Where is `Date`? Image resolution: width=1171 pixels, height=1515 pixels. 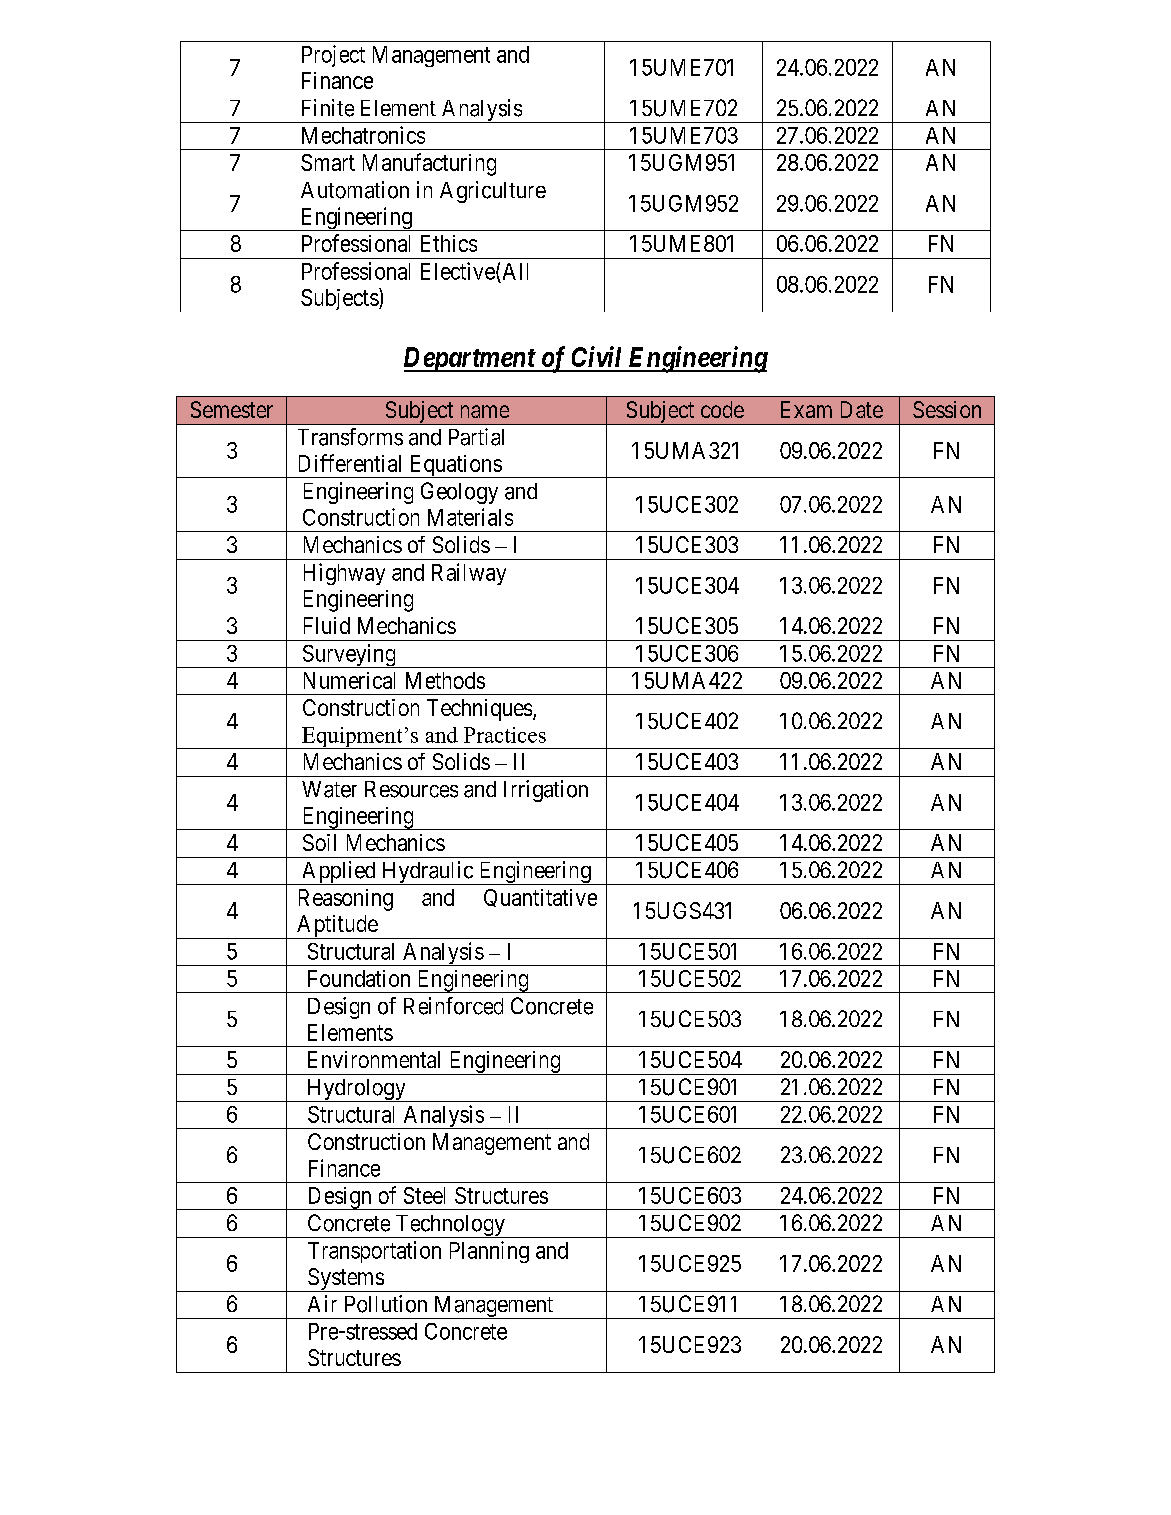 Date is located at coordinates (862, 409).
